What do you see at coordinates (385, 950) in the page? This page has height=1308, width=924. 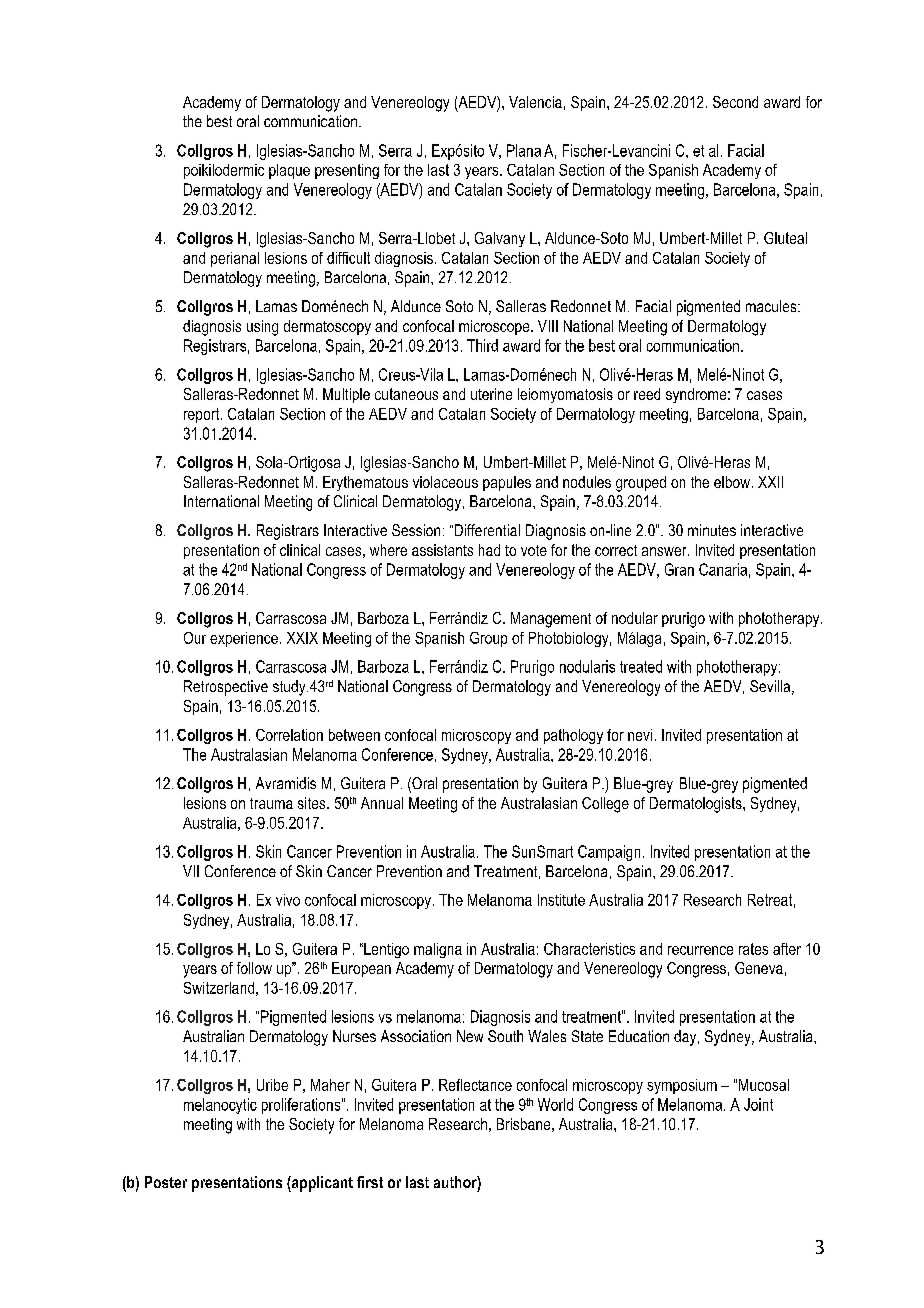 I see `Lentigo` at bounding box center [385, 950].
